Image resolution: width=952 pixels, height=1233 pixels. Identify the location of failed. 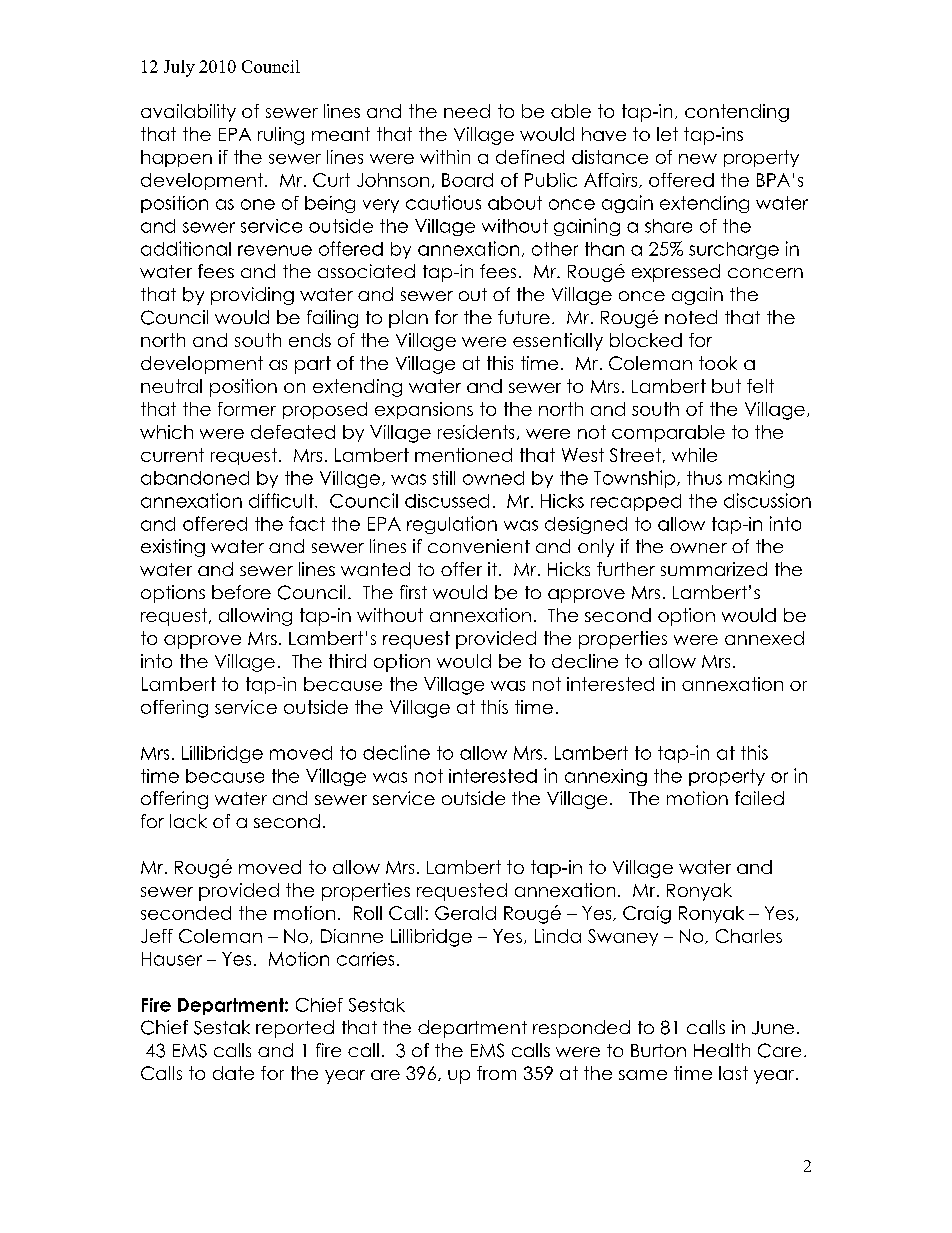
(759, 798).
